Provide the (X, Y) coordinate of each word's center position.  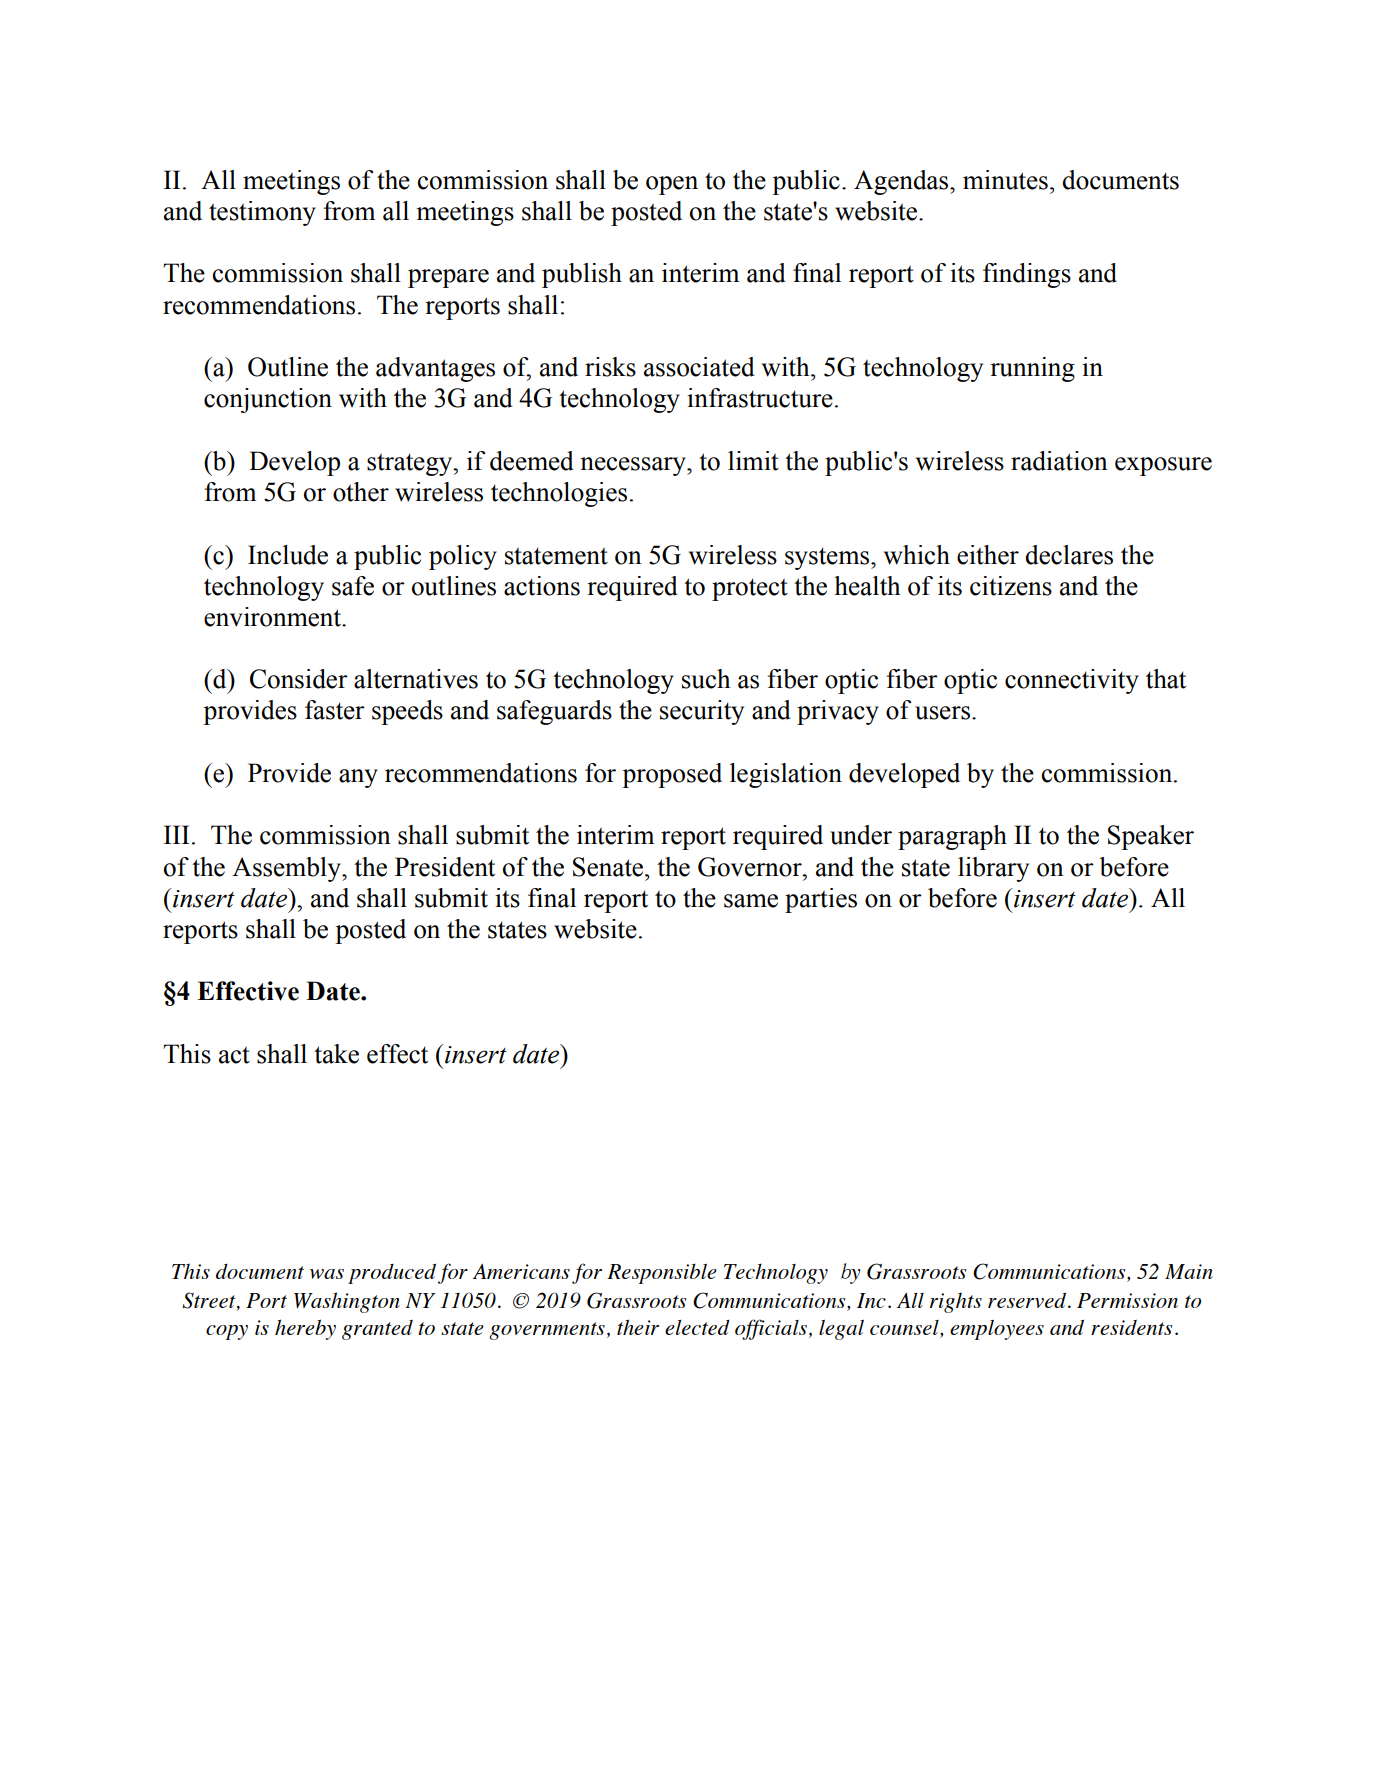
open (672, 185)
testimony (262, 213)
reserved (1028, 1300)
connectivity (1072, 681)
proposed (672, 775)
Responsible (662, 1274)
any (358, 778)
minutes (1005, 180)
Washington (347, 1302)
